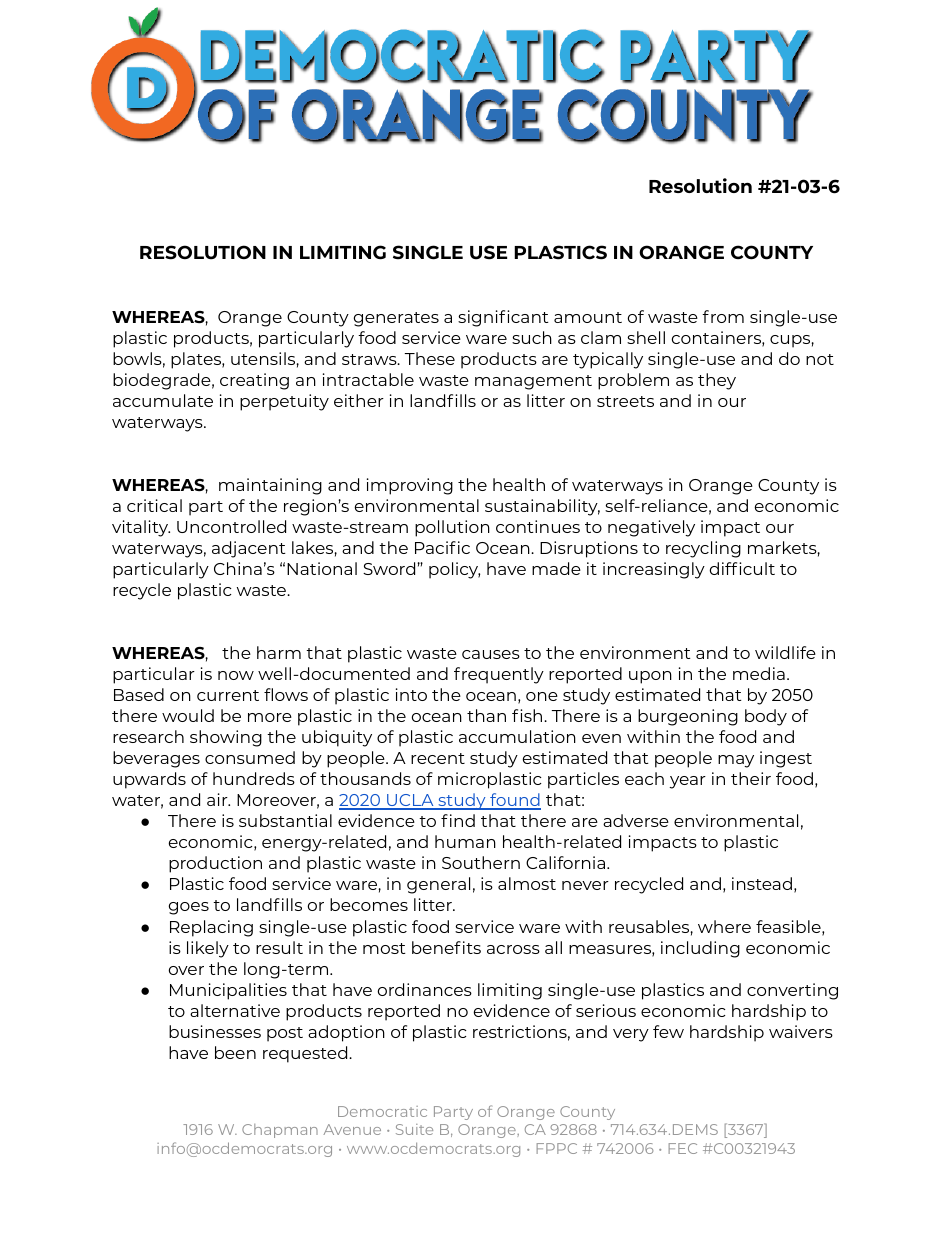 This document has width=952, height=1233. What do you see at coordinates (254, 381) in the document?
I see `creating` at bounding box center [254, 381].
